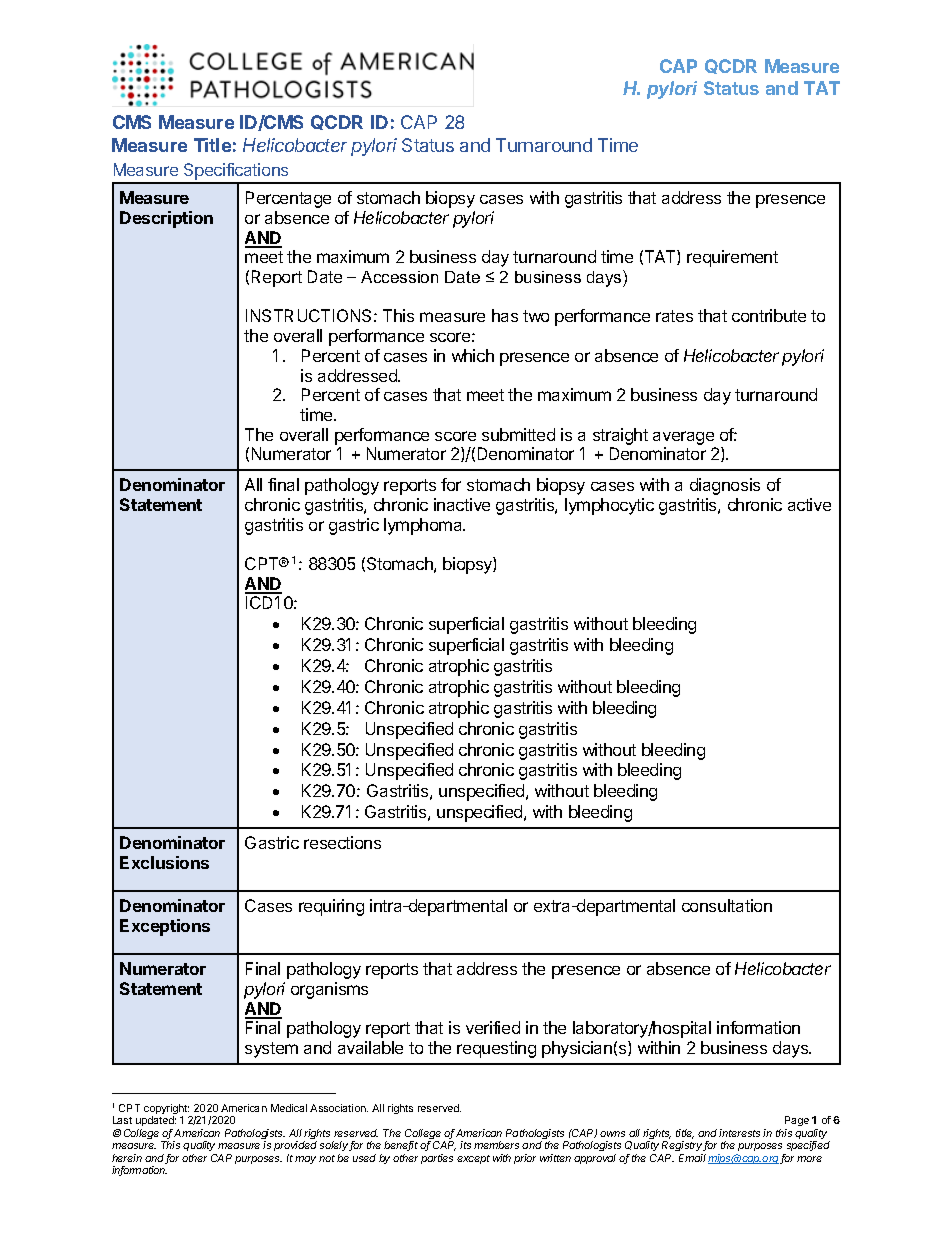  What do you see at coordinates (399, 277) in the page?
I see `Accession` at bounding box center [399, 277].
